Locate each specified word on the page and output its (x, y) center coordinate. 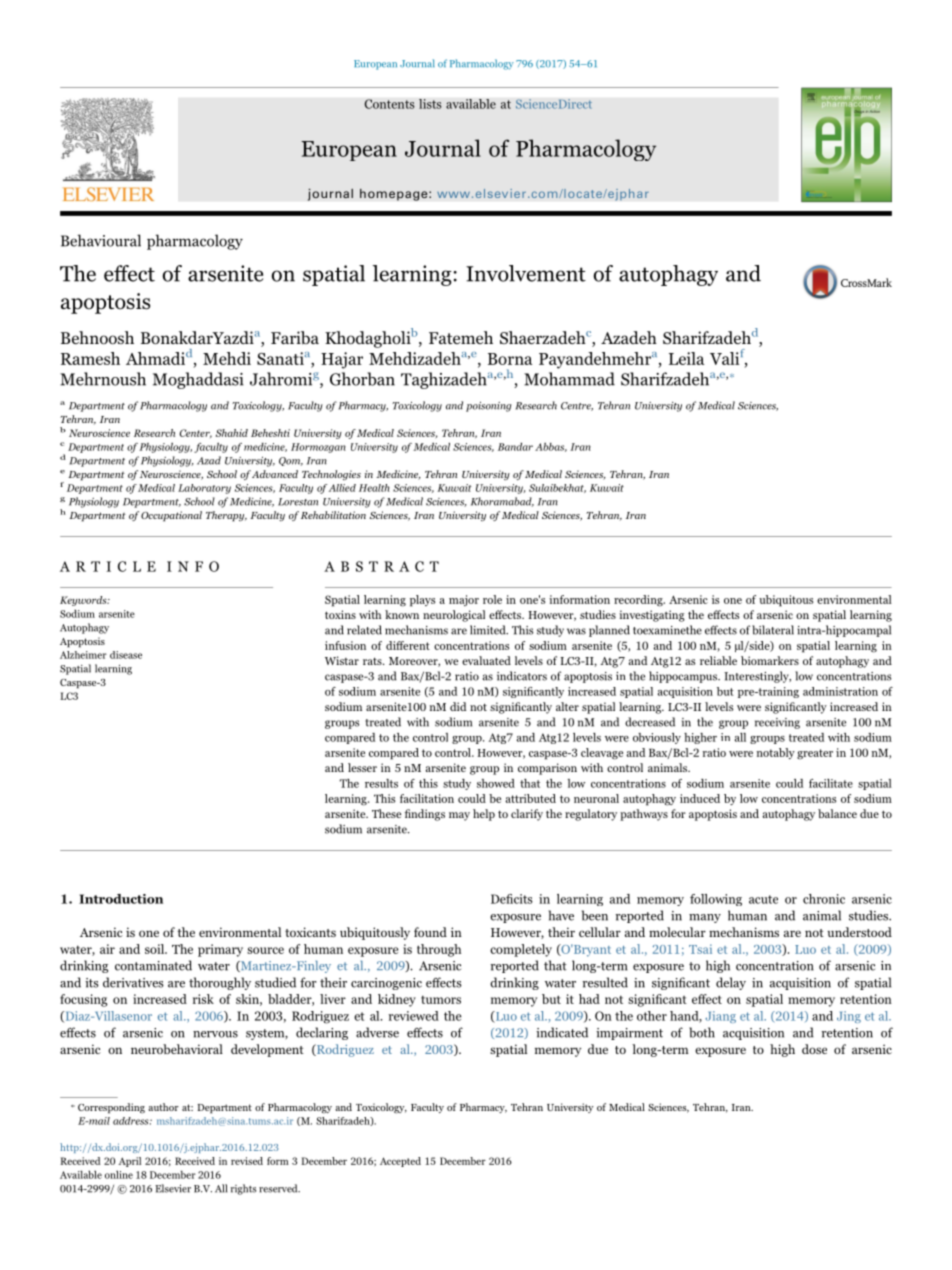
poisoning (489, 407)
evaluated (486, 660)
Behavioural (101, 240)
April (129, 1162)
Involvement (526, 273)
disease (126, 655)
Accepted (400, 1162)
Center (196, 433)
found (430, 932)
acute (763, 899)
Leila (686, 358)
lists (430, 104)
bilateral (773, 630)
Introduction (121, 899)
